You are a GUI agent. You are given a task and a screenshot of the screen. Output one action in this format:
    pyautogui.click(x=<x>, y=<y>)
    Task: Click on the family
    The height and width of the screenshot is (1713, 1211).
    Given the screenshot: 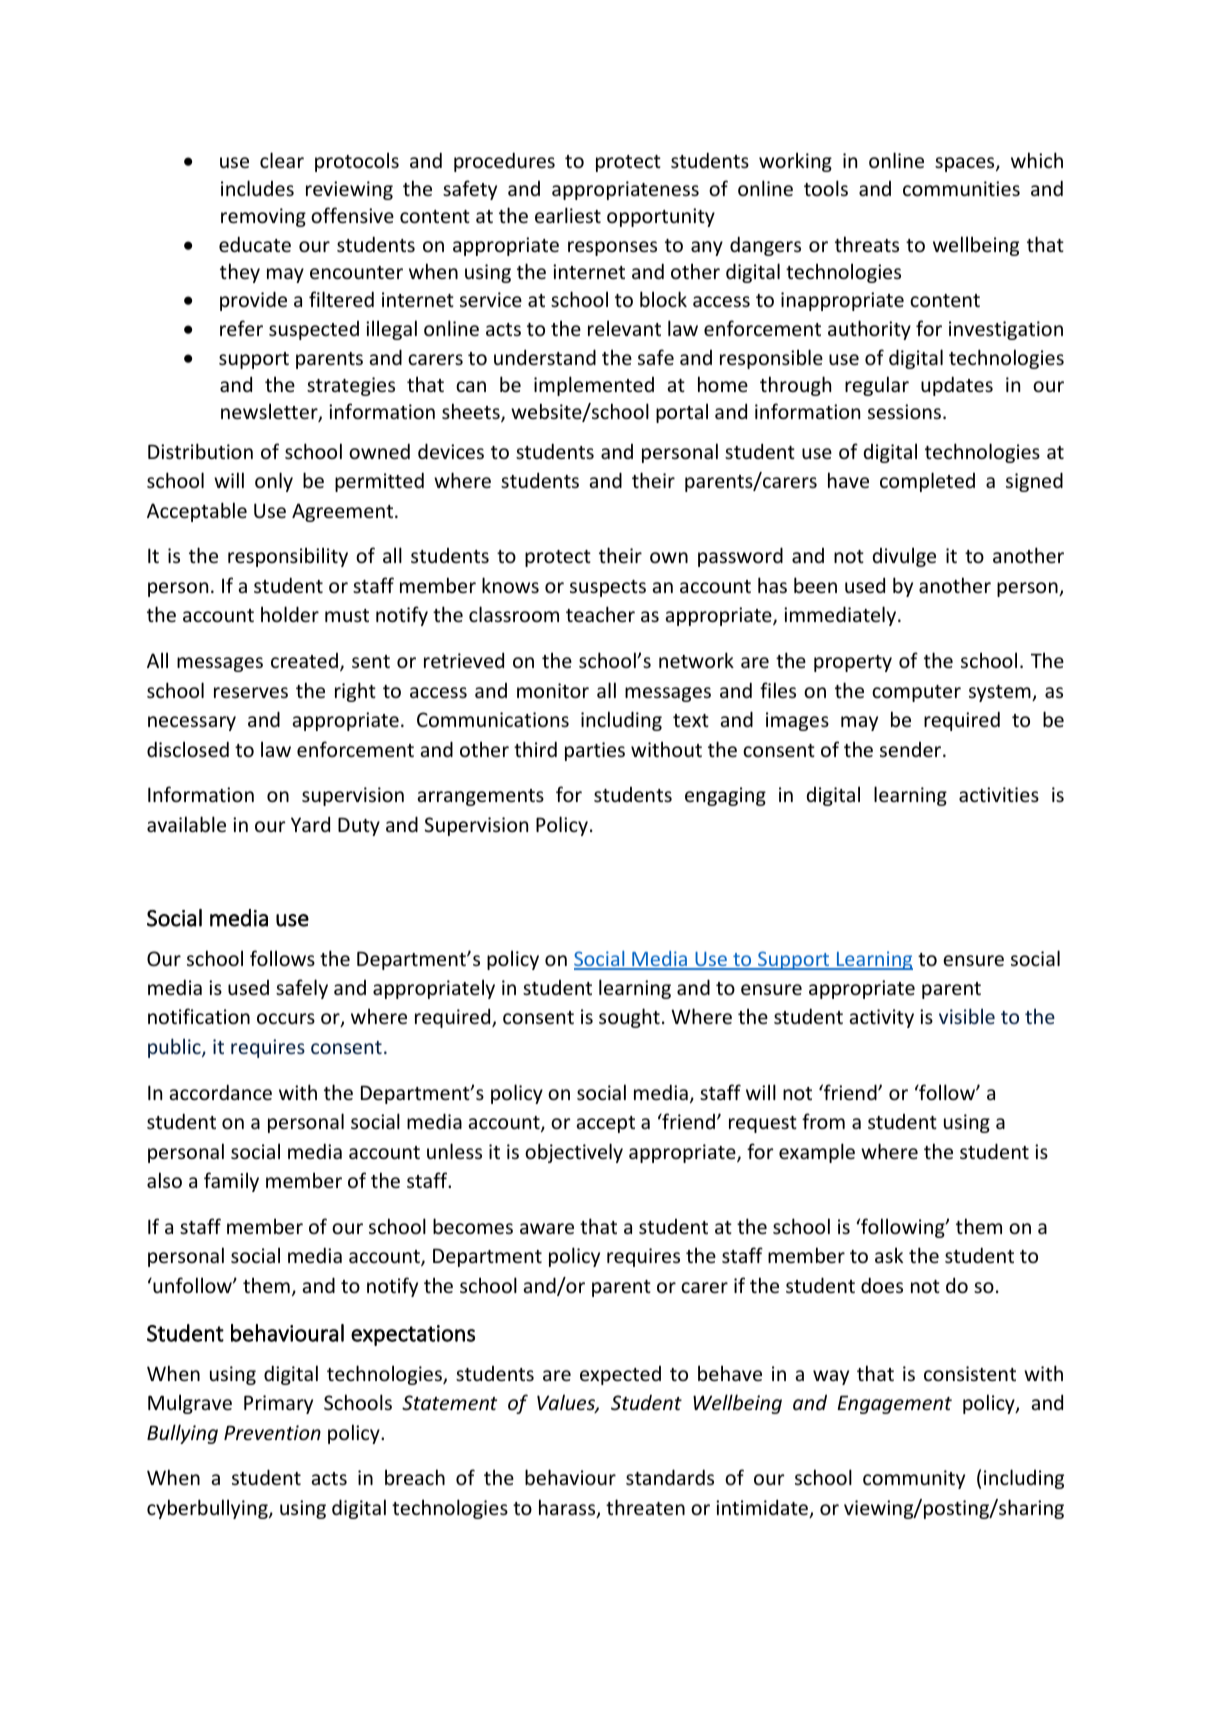 What is the action you would take?
    pyautogui.click(x=231, y=1182)
